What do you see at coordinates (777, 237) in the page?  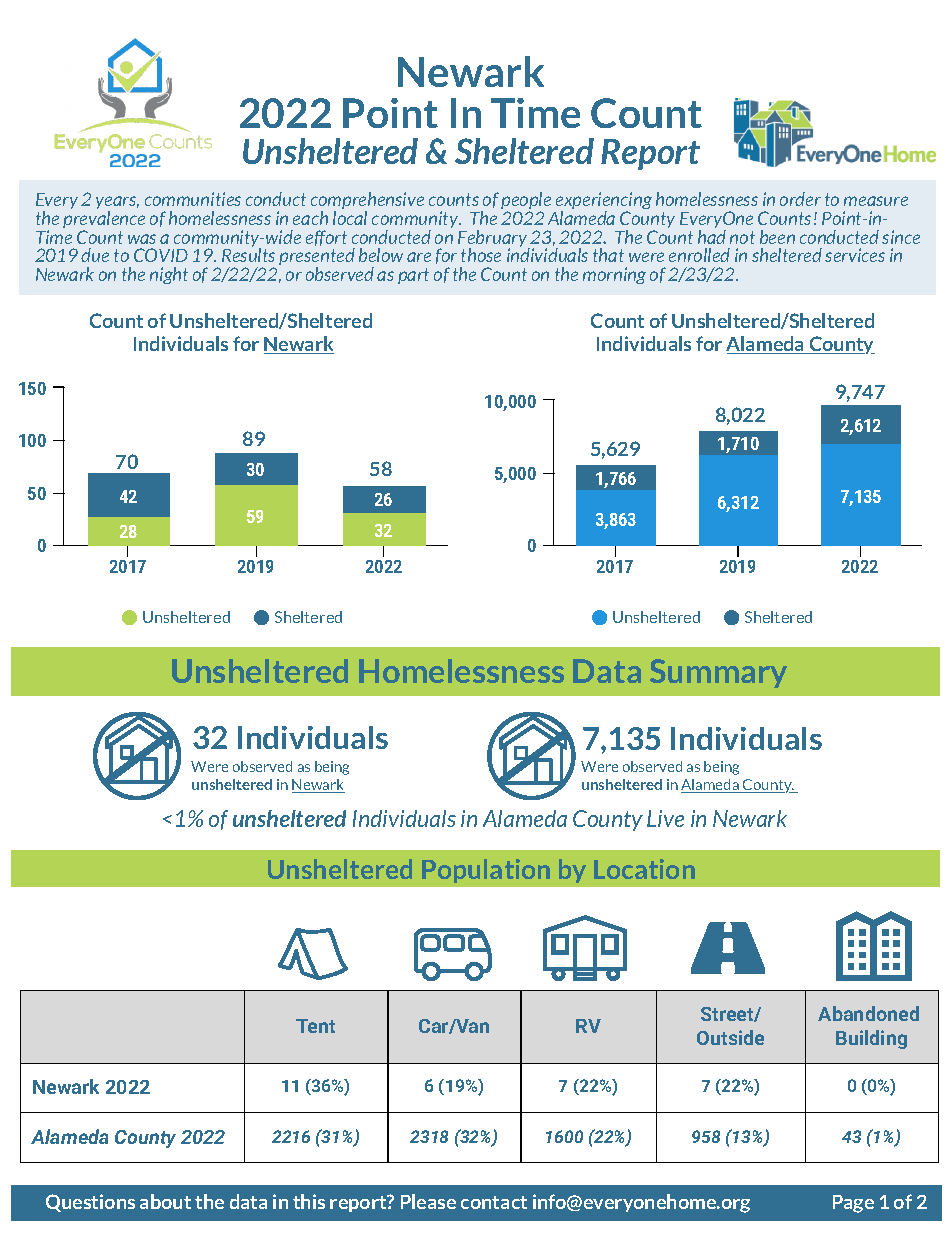 I see `been` at bounding box center [777, 237].
